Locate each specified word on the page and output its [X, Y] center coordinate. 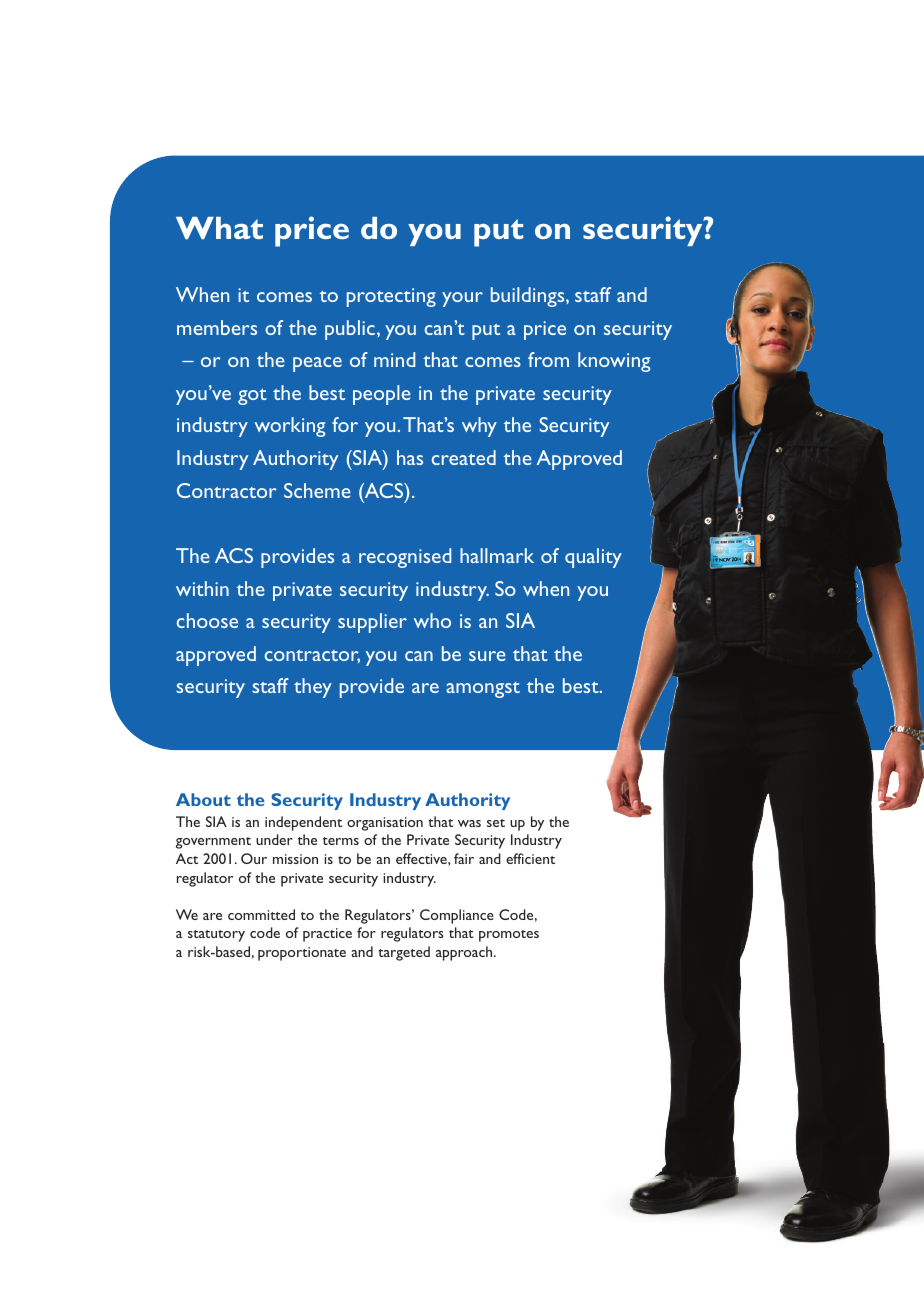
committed [261, 914]
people [382, 395]
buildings [529, 297]
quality [593, 558]
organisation [385, 824]
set [496, 823]
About [203, 799]
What [219, 228]
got [252, 396]
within [202, 588]
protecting [391, 297]
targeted [404, 953]
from [548, 359]
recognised [405, 558]
